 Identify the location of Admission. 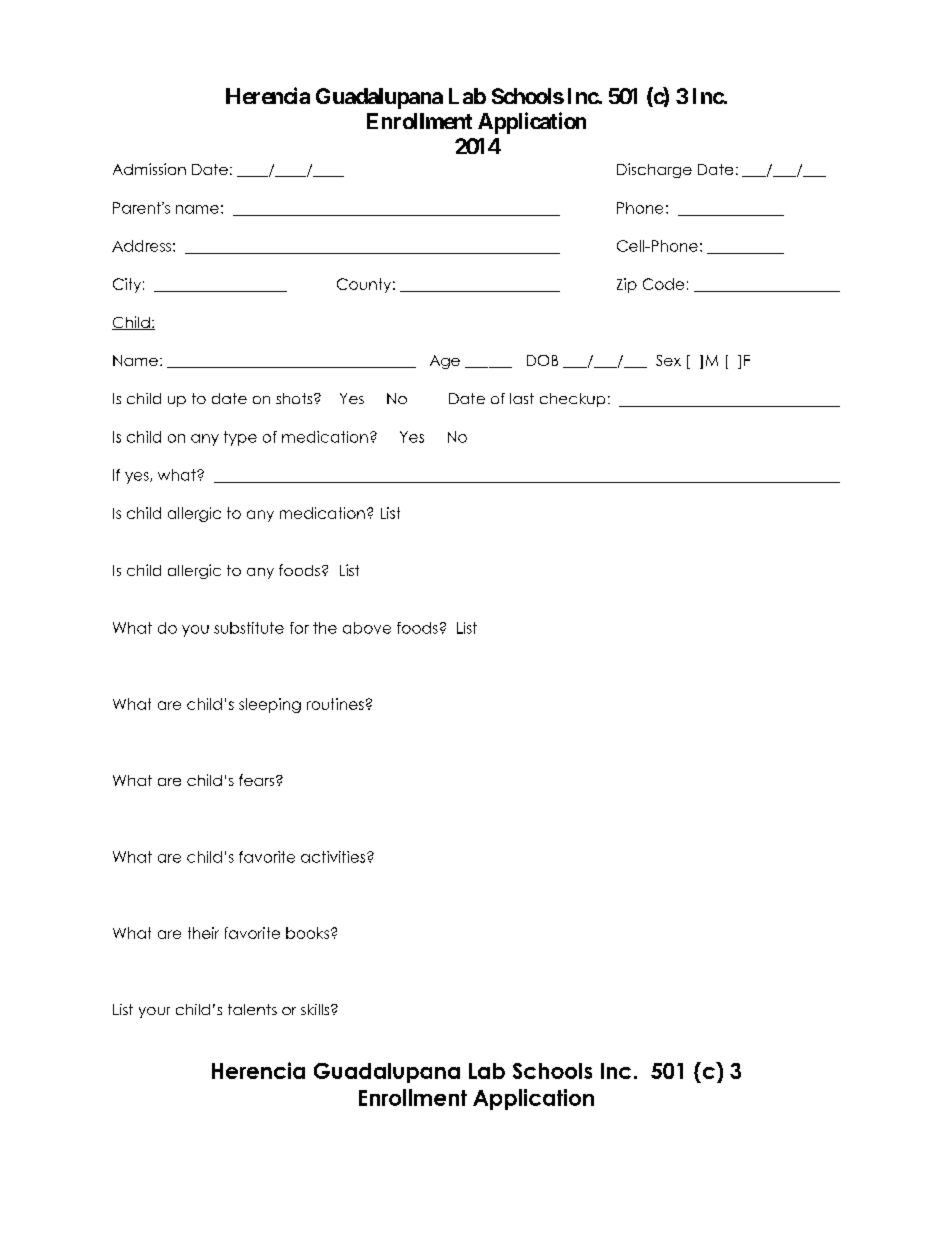
(149, 169).
